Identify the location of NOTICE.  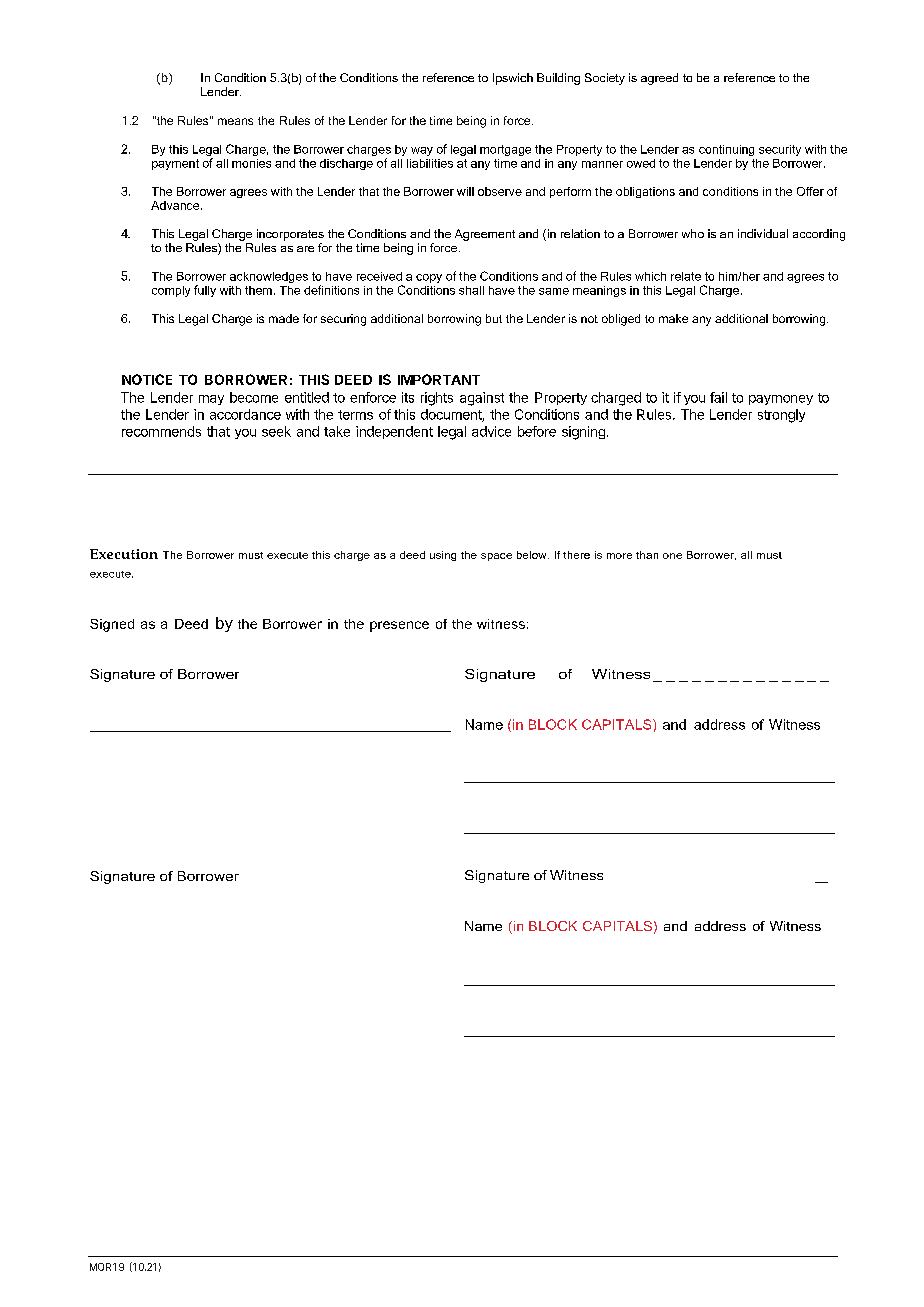
(147, 379).
